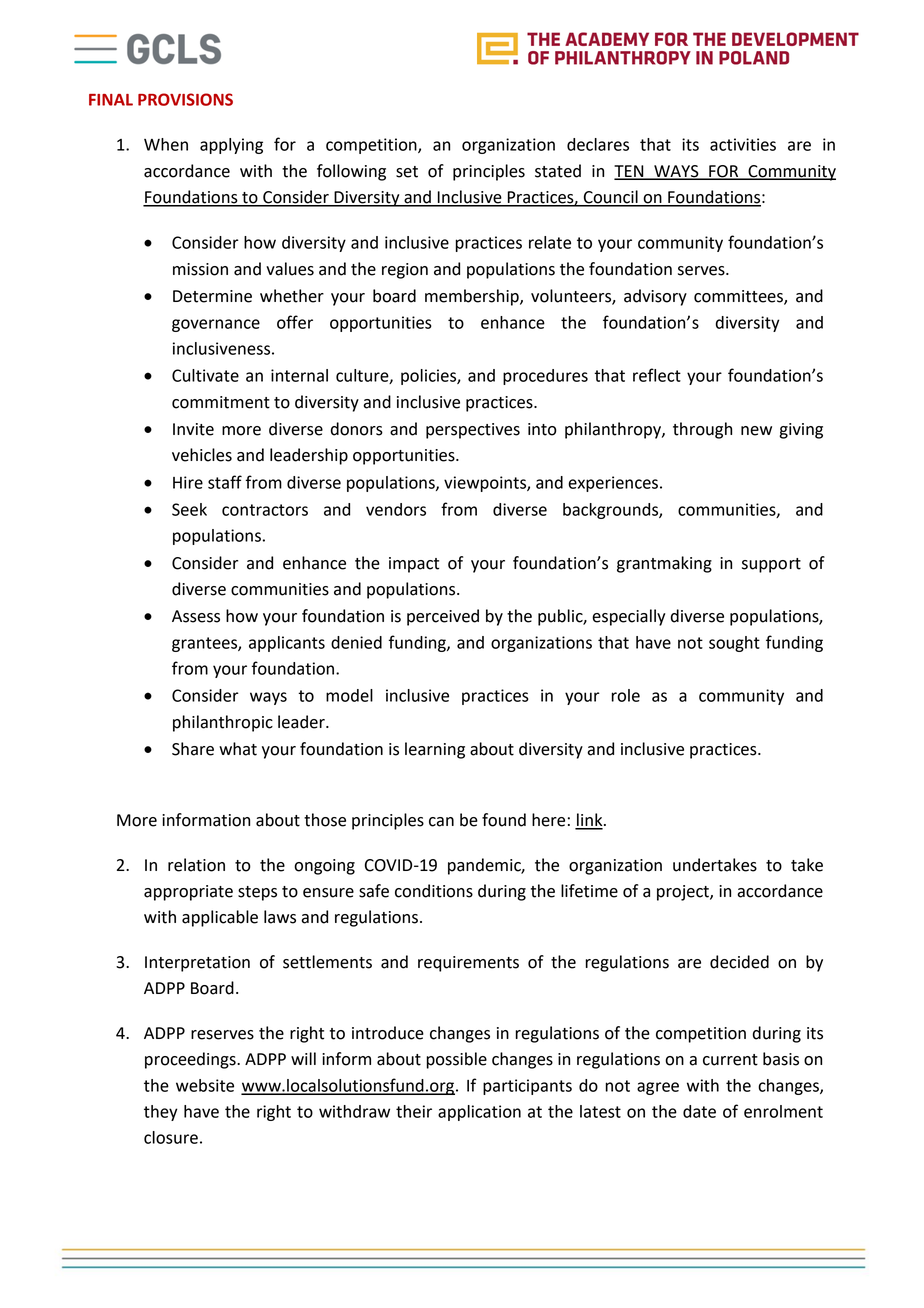  What do you see at coordinates (205, 1085) in the screenshot?
I see `website` at bounding box center [205, 1085].
